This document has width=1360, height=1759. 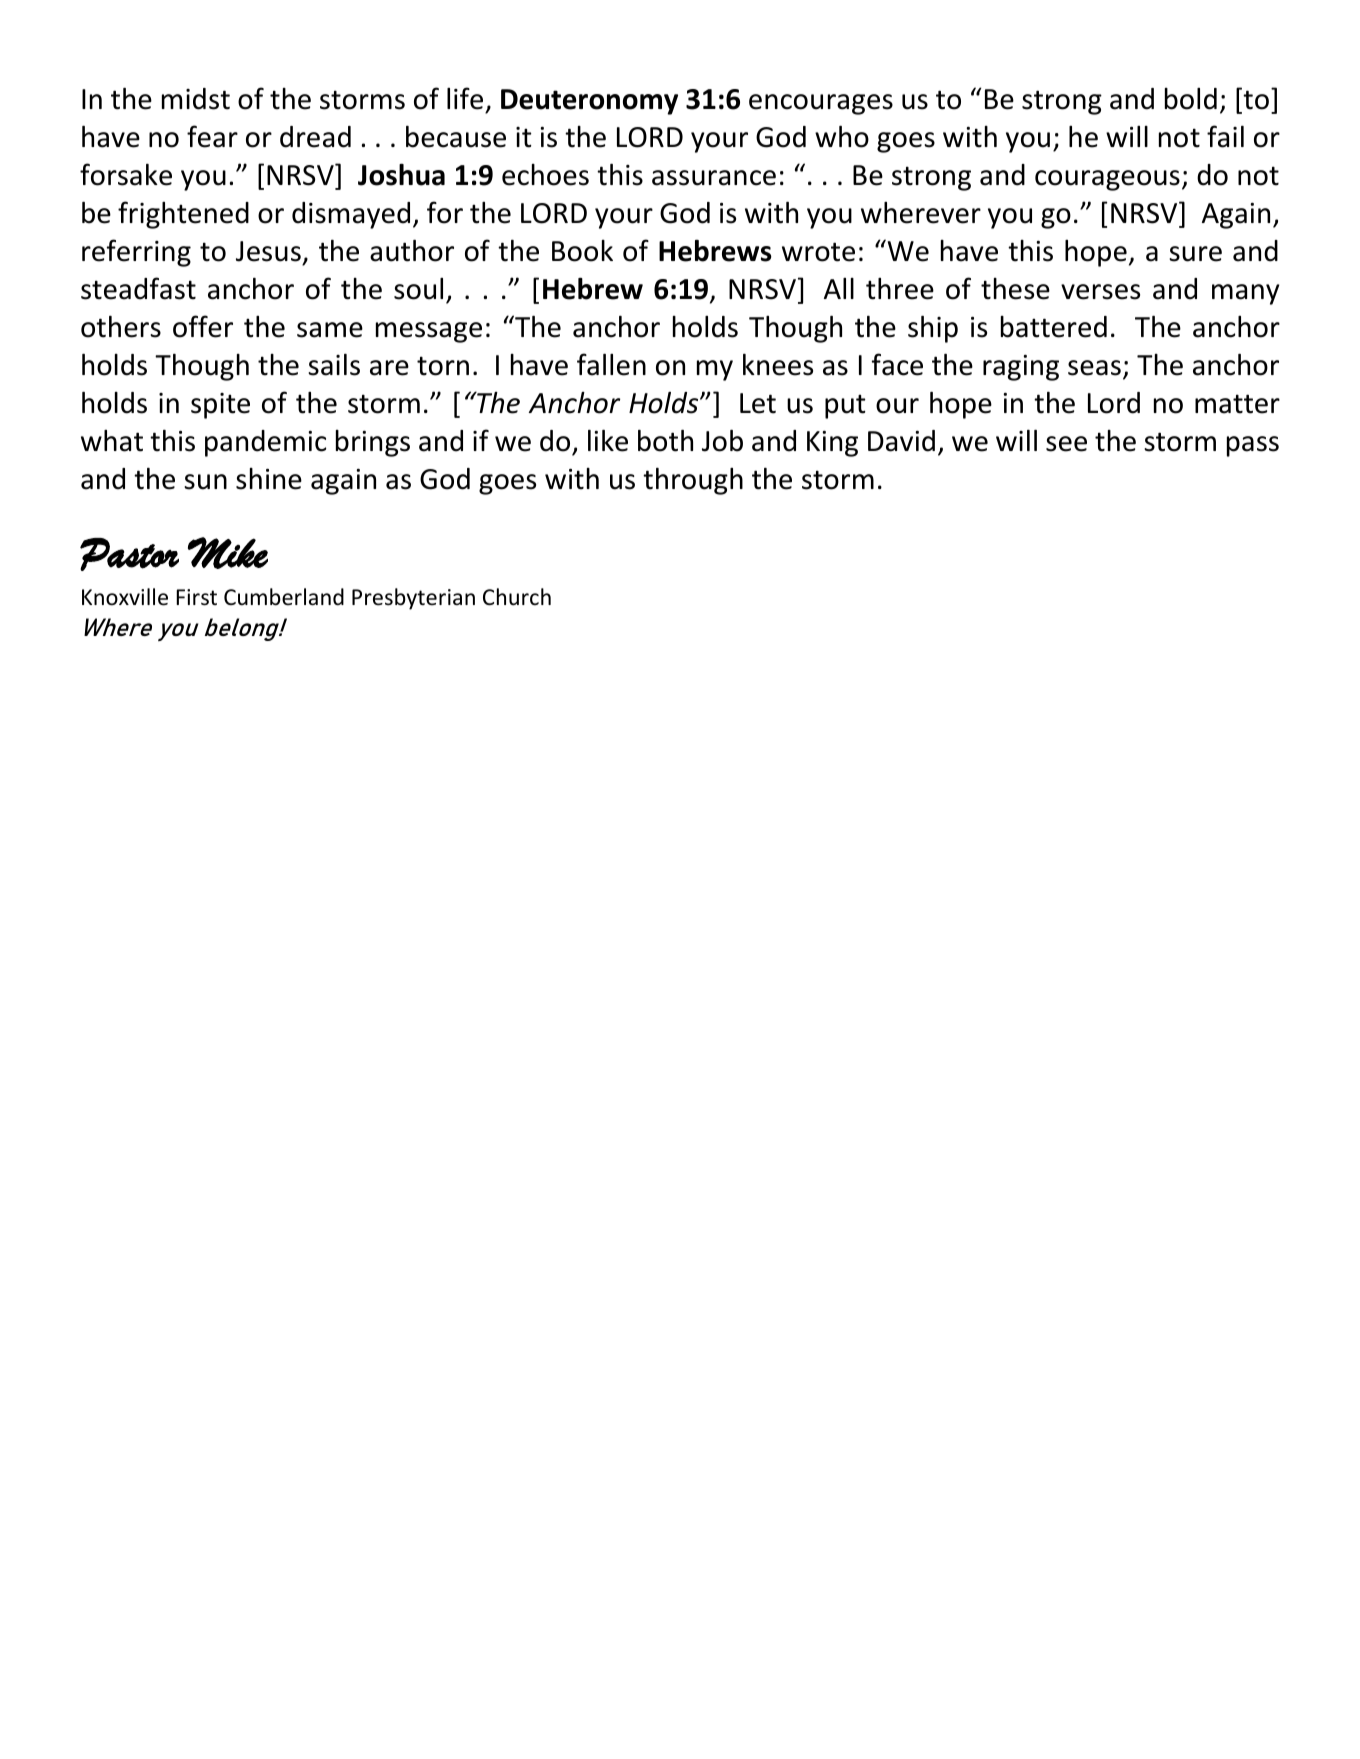 I want to click on pandemic, so click(x=265, y=443).
